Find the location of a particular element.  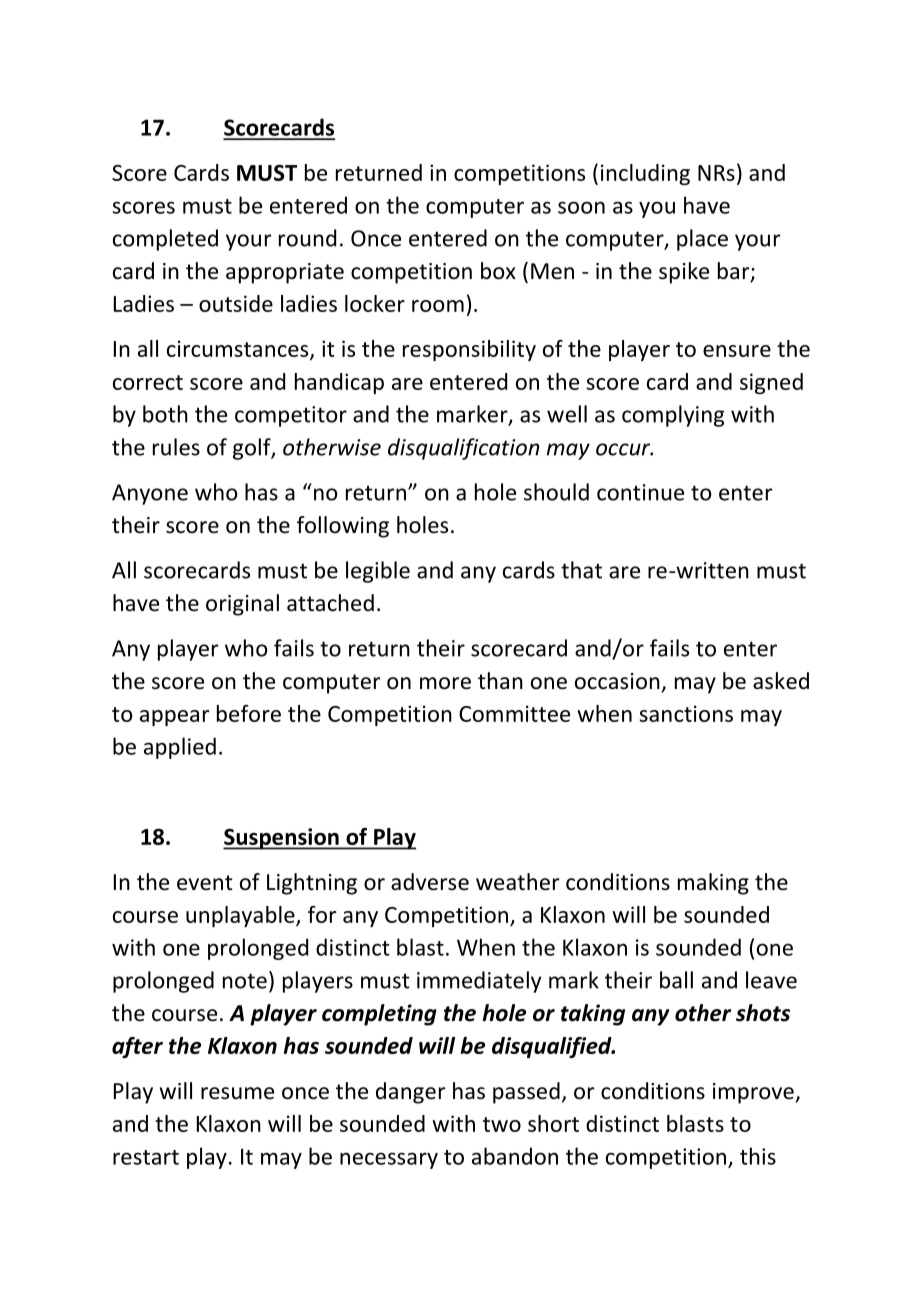

continue is located at coordinates (640, 492).
